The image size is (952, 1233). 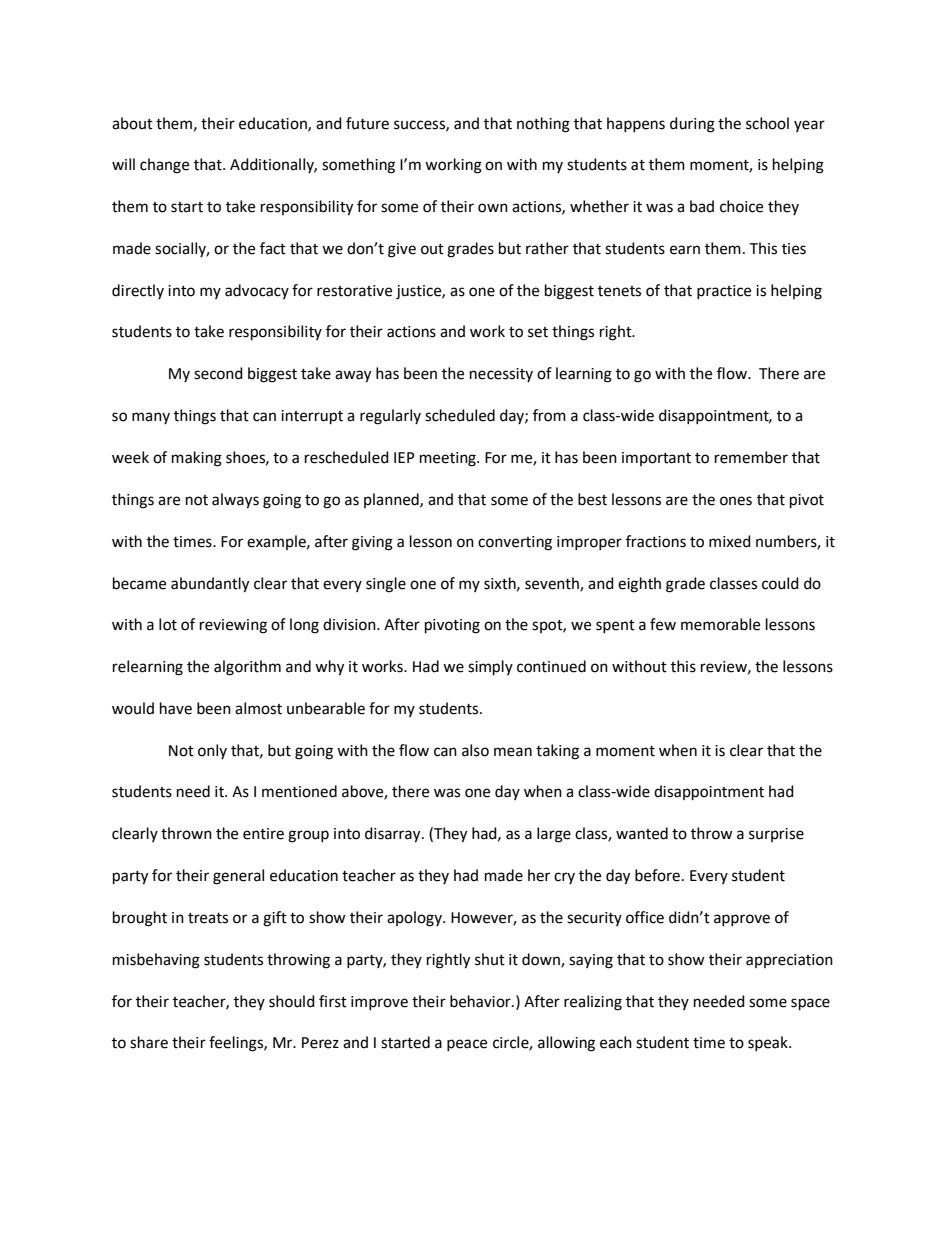 What do you see at coordinates (543, 125) in the screenshot?
I see `nothing` at bounding box center [543, 125].
